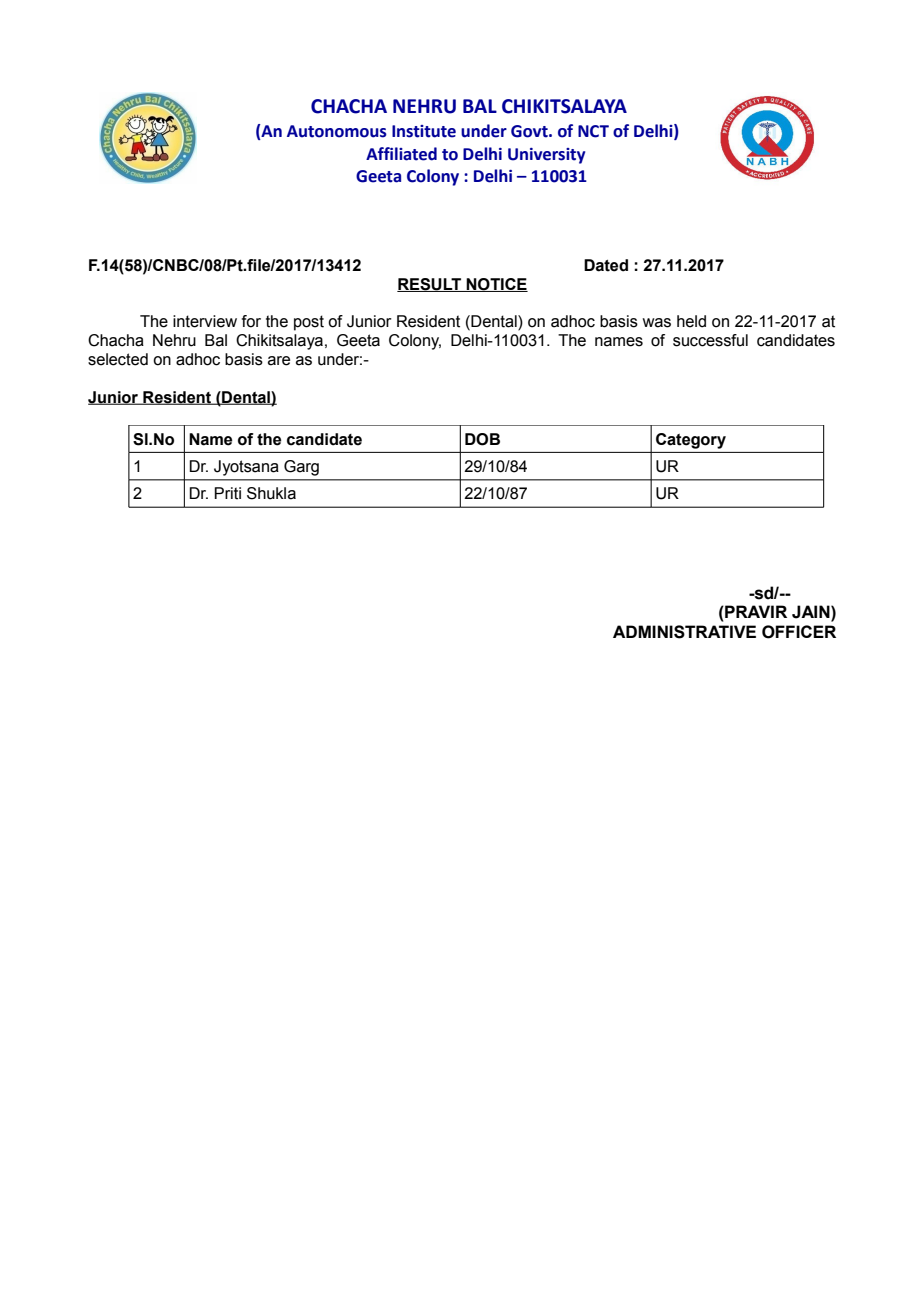 Image resolution: width=924 pixels, height=1308 pixels. What do you see at coordinates (482, 439) in the screenshot?
I see `DOB` at bounding box center [482, 439].
